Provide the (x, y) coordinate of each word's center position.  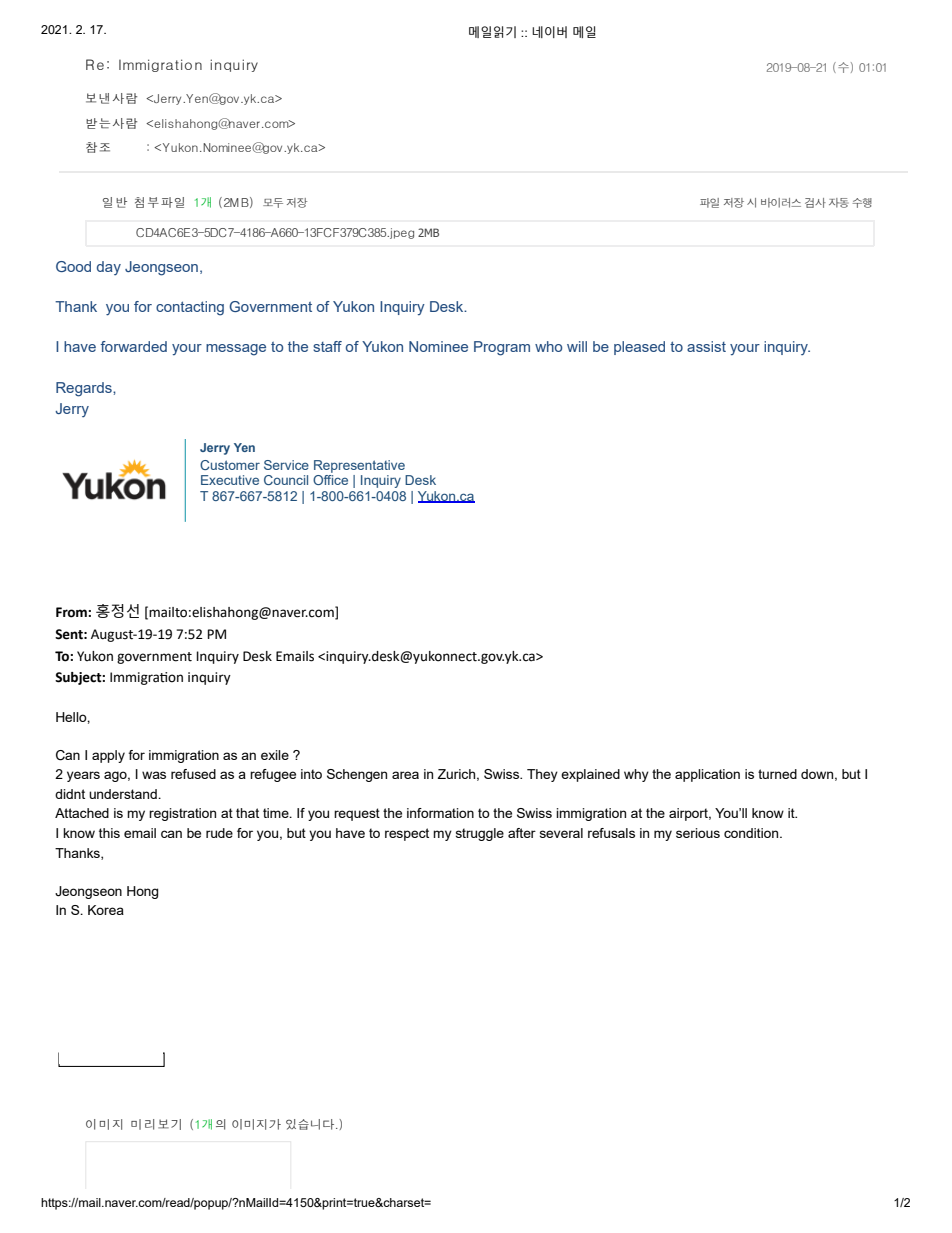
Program (502, 348)
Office (330, 480)
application (707, 775)
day (109, 268)
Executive (230, 480)
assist (706, 346)
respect (407, 834)
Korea (106, 910)
